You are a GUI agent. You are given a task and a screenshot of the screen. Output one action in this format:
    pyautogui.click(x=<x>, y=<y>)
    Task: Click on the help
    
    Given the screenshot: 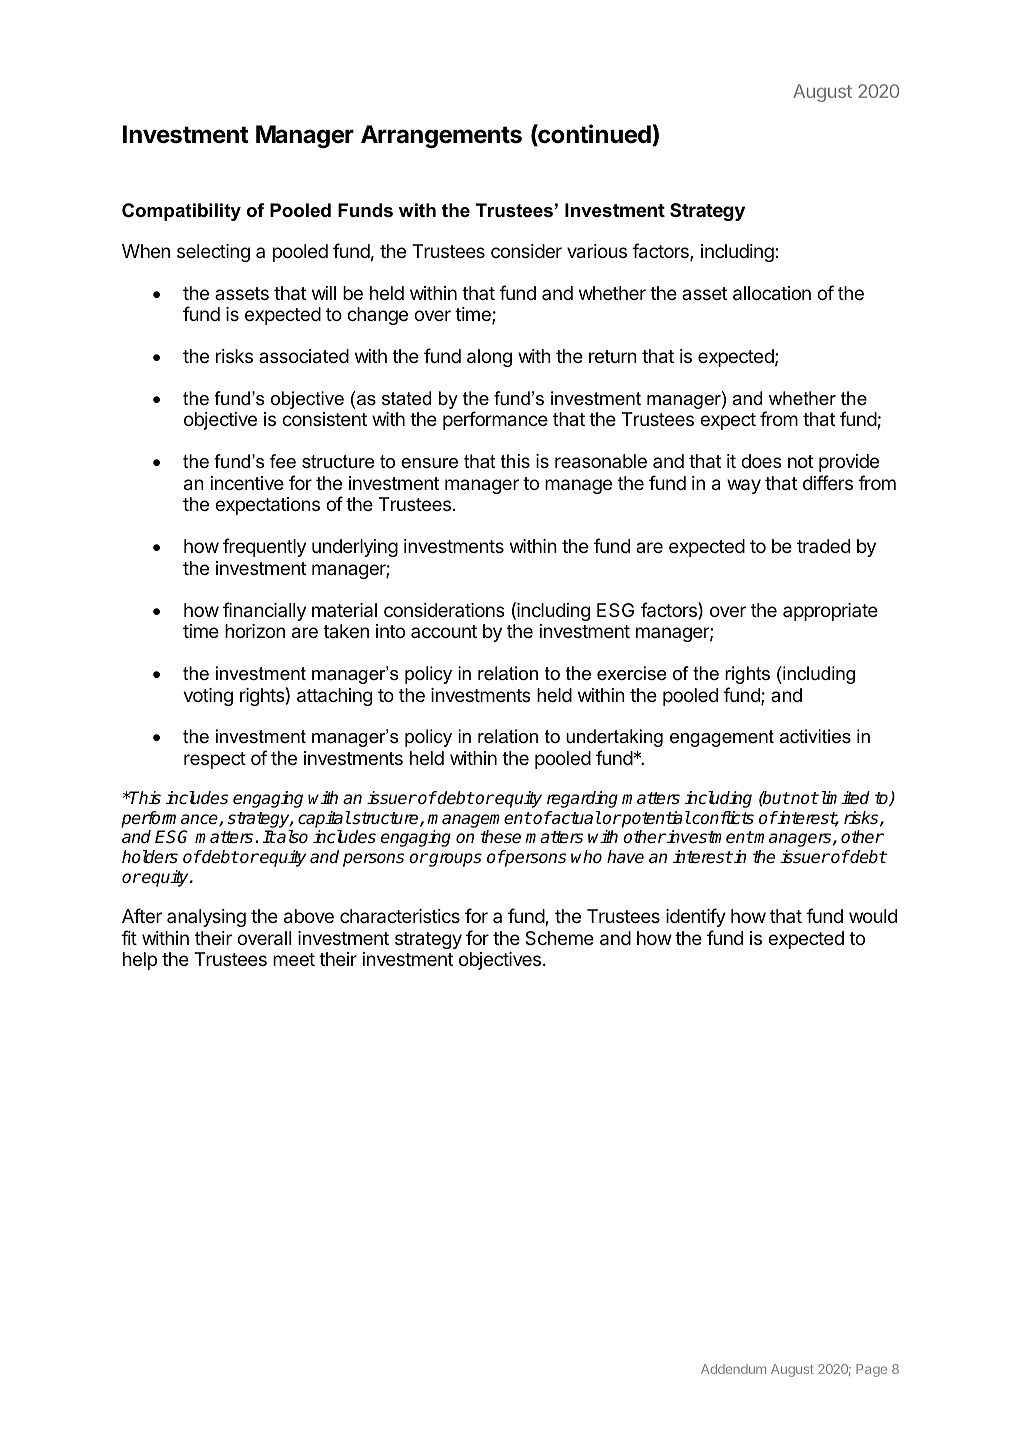 What is the action you would take?
    pyautogui.click(x=140, y=961)
